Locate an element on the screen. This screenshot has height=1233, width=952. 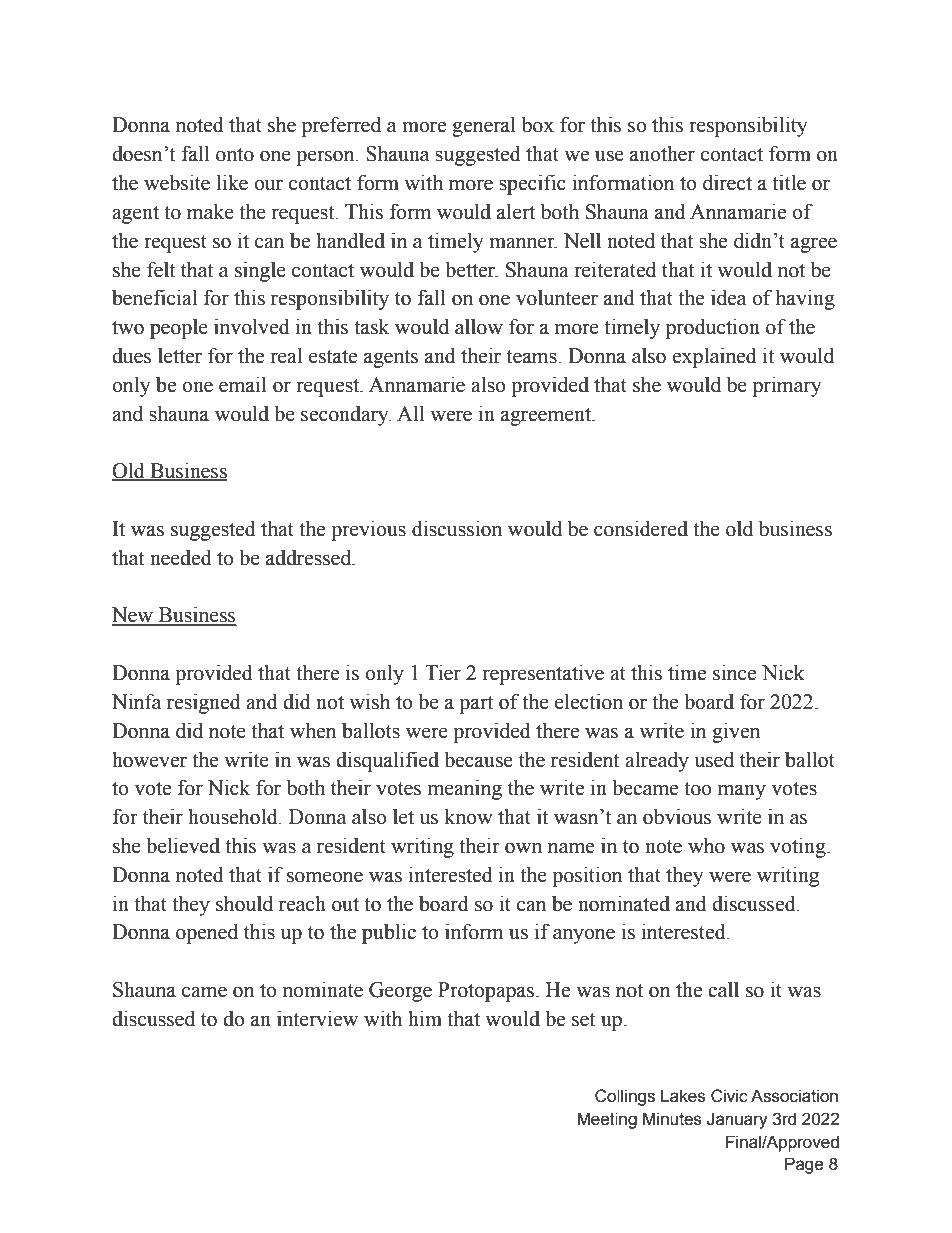
know is located at coordinates (468, 816).
